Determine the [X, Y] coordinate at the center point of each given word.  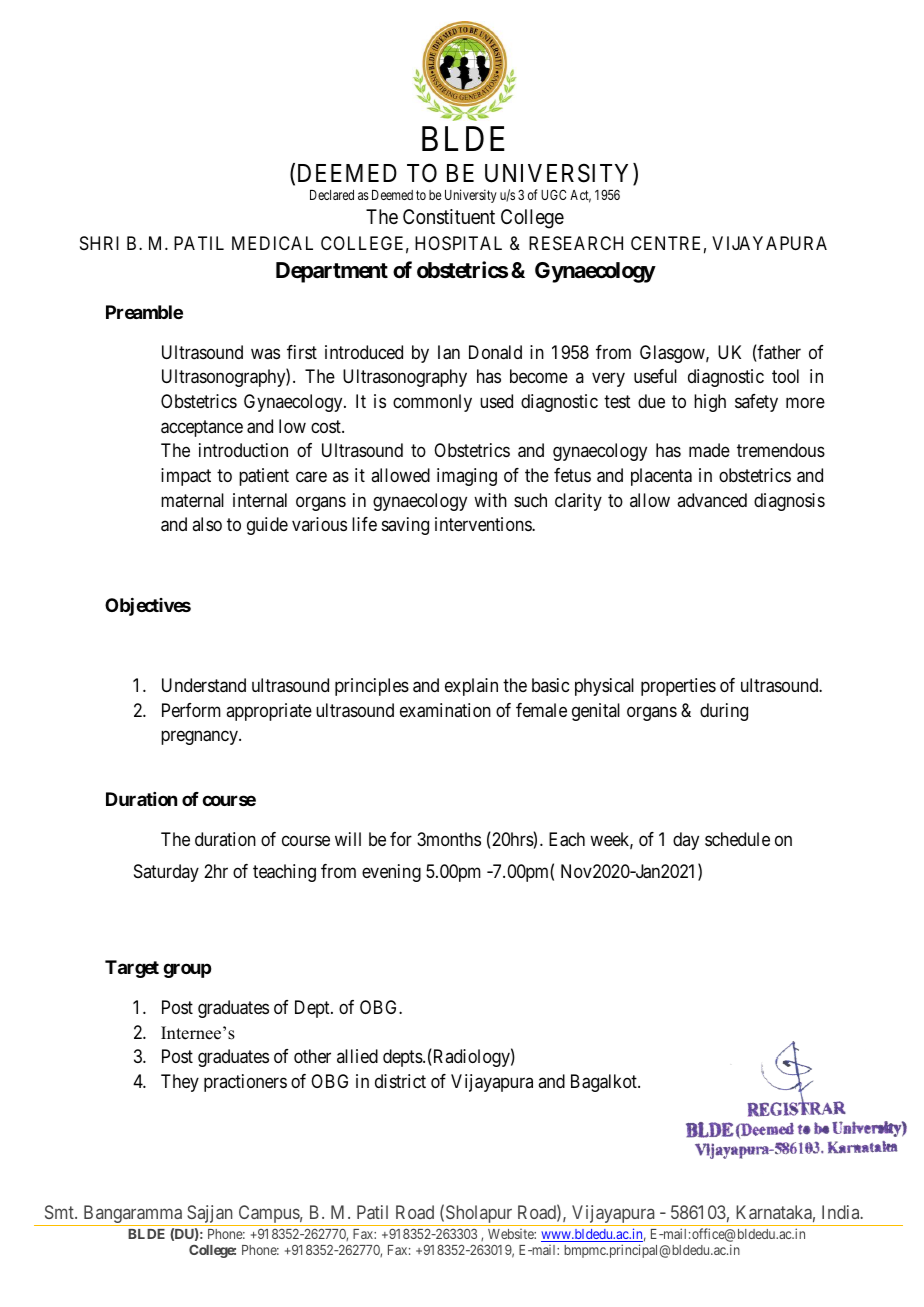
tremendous [781, 450]
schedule [737, 839]
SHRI [99, 243]
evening [391, 873]
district [400, 1081]
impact [186, 477]
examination [445, 710]
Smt [60, 1212]
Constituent [449, 217]
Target [132, 969]
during [724, 712]
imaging [467, 477]
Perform [191, 710]
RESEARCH [576, 243]
